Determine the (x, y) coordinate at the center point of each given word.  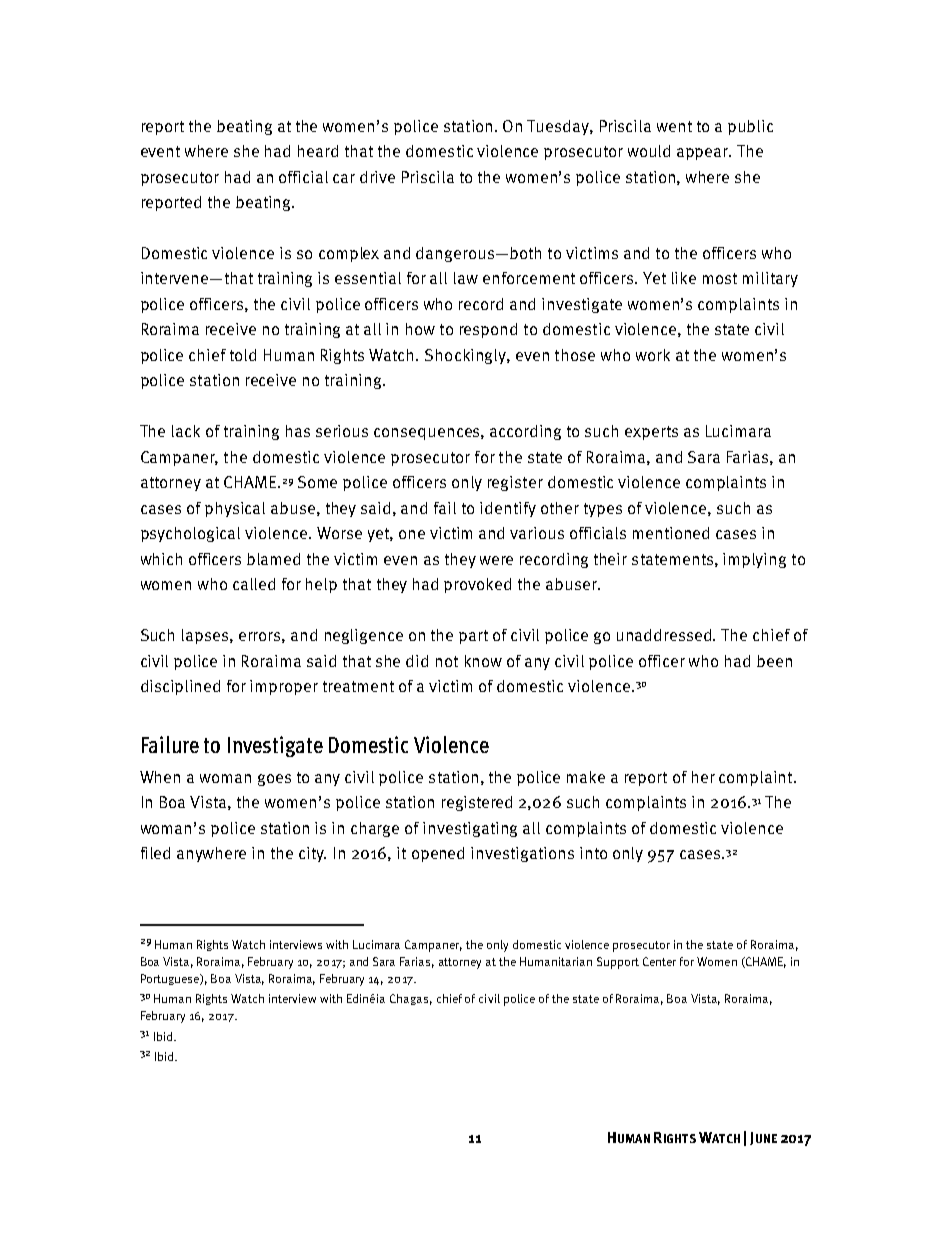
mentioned (671, 533)
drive (377, 177)
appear (704, 154)
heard (318, 151)
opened (438, 854)
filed (155, 853)
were (496, 560)
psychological (190, 534)
